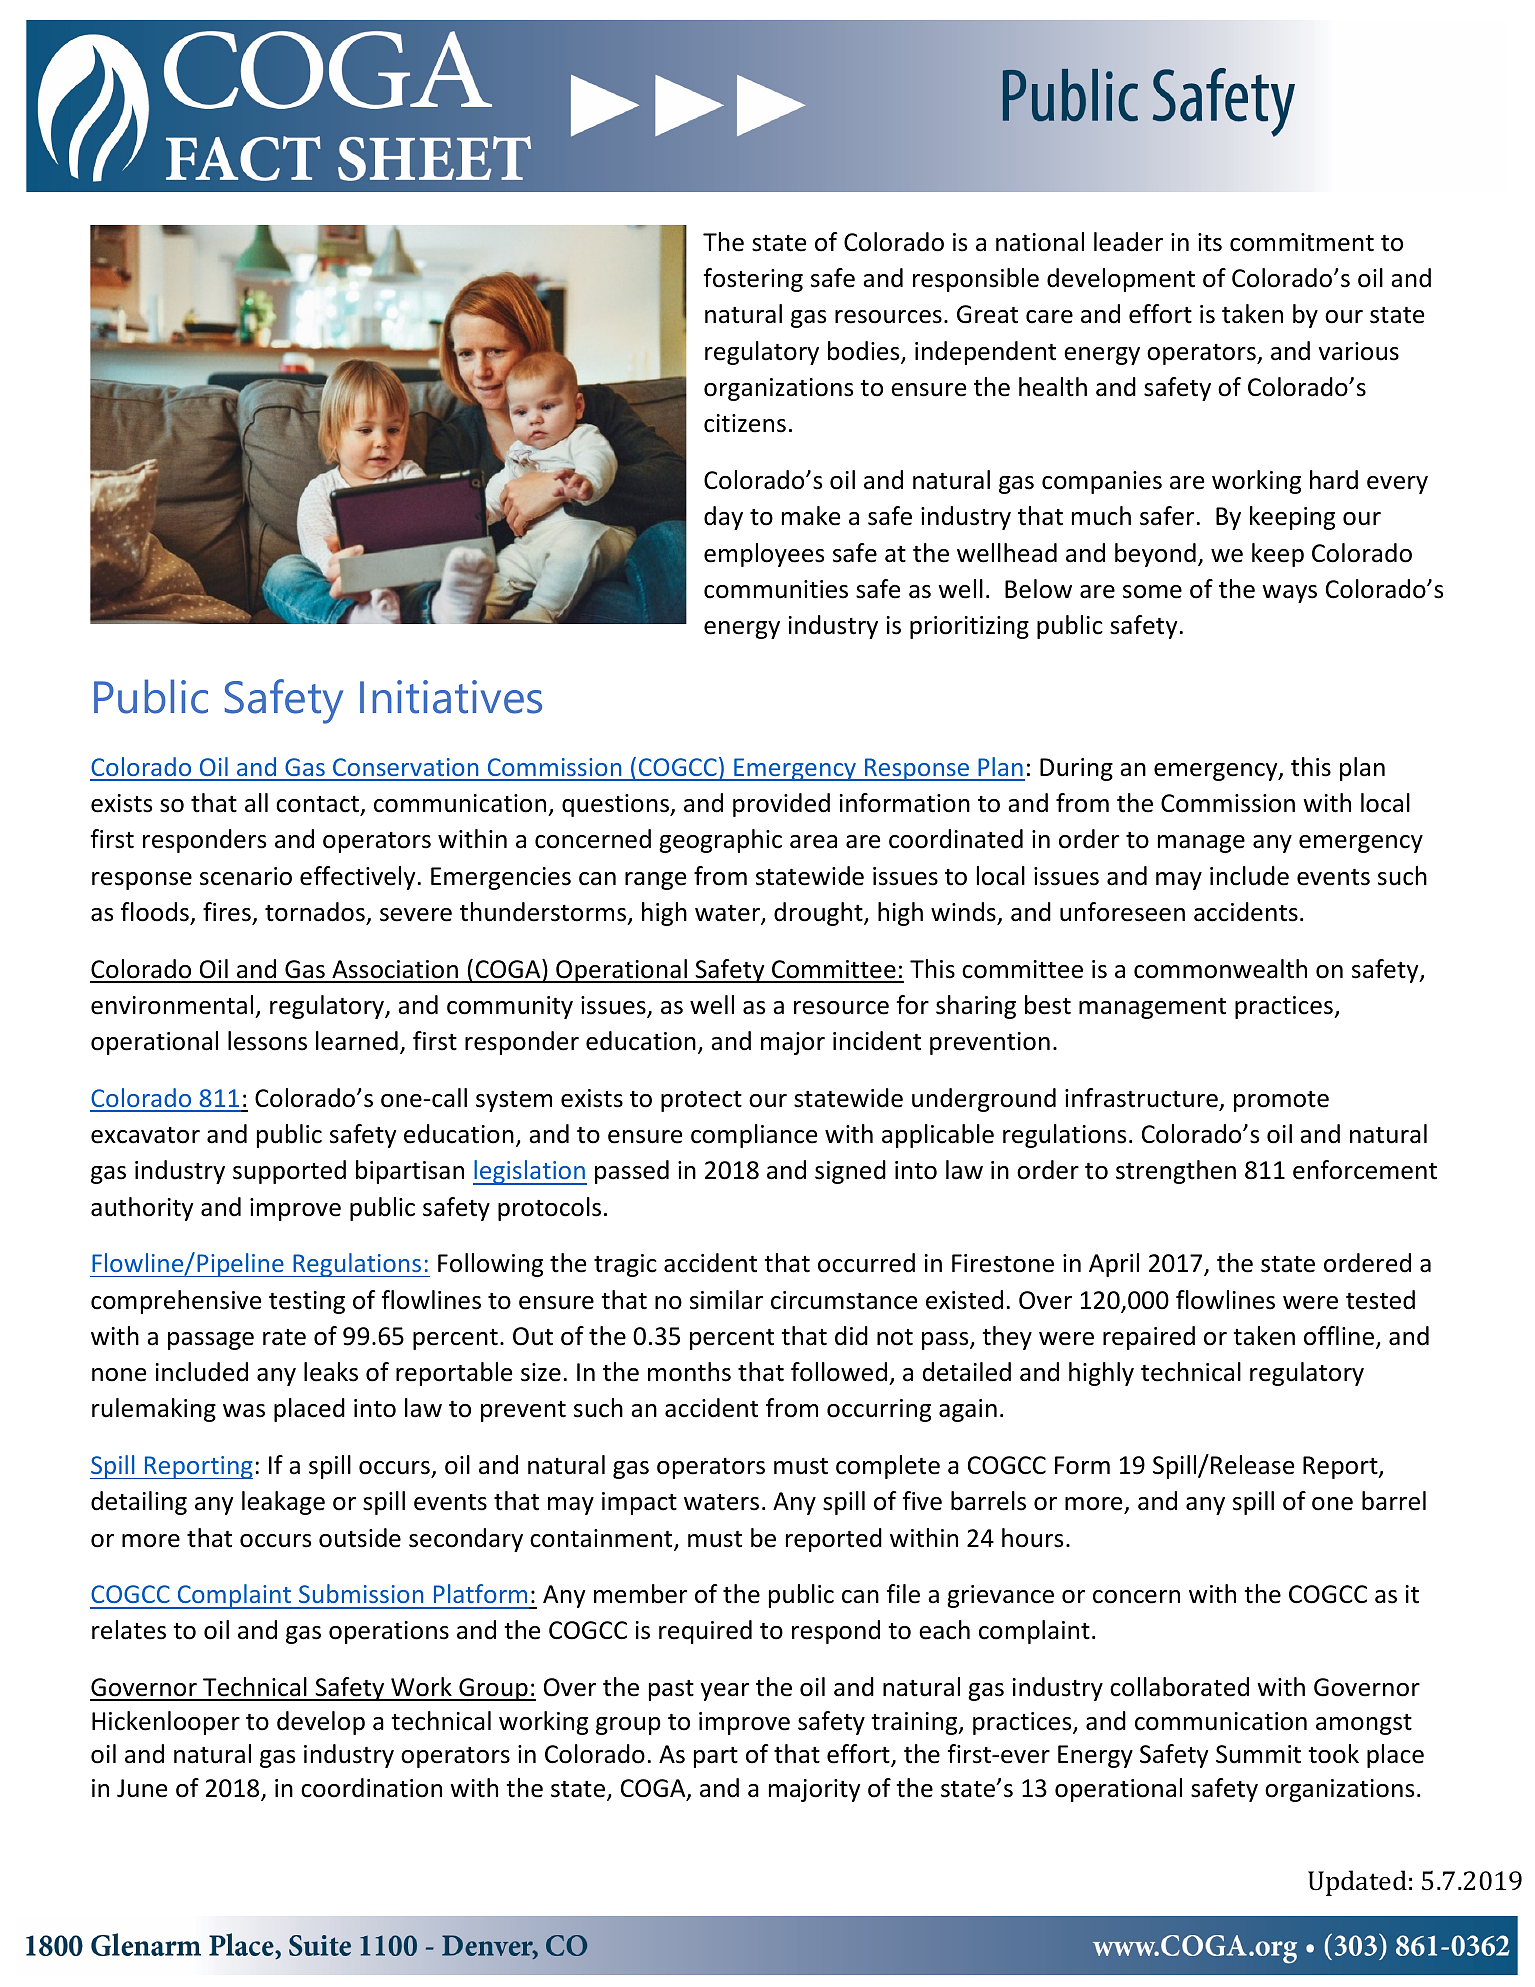 The width and height of the screenshot is (1535, 1987). What do you see at coordinates (1258, 1754) in the screenshot?
I see `Summit` at bounding box center [1258, 1754].
